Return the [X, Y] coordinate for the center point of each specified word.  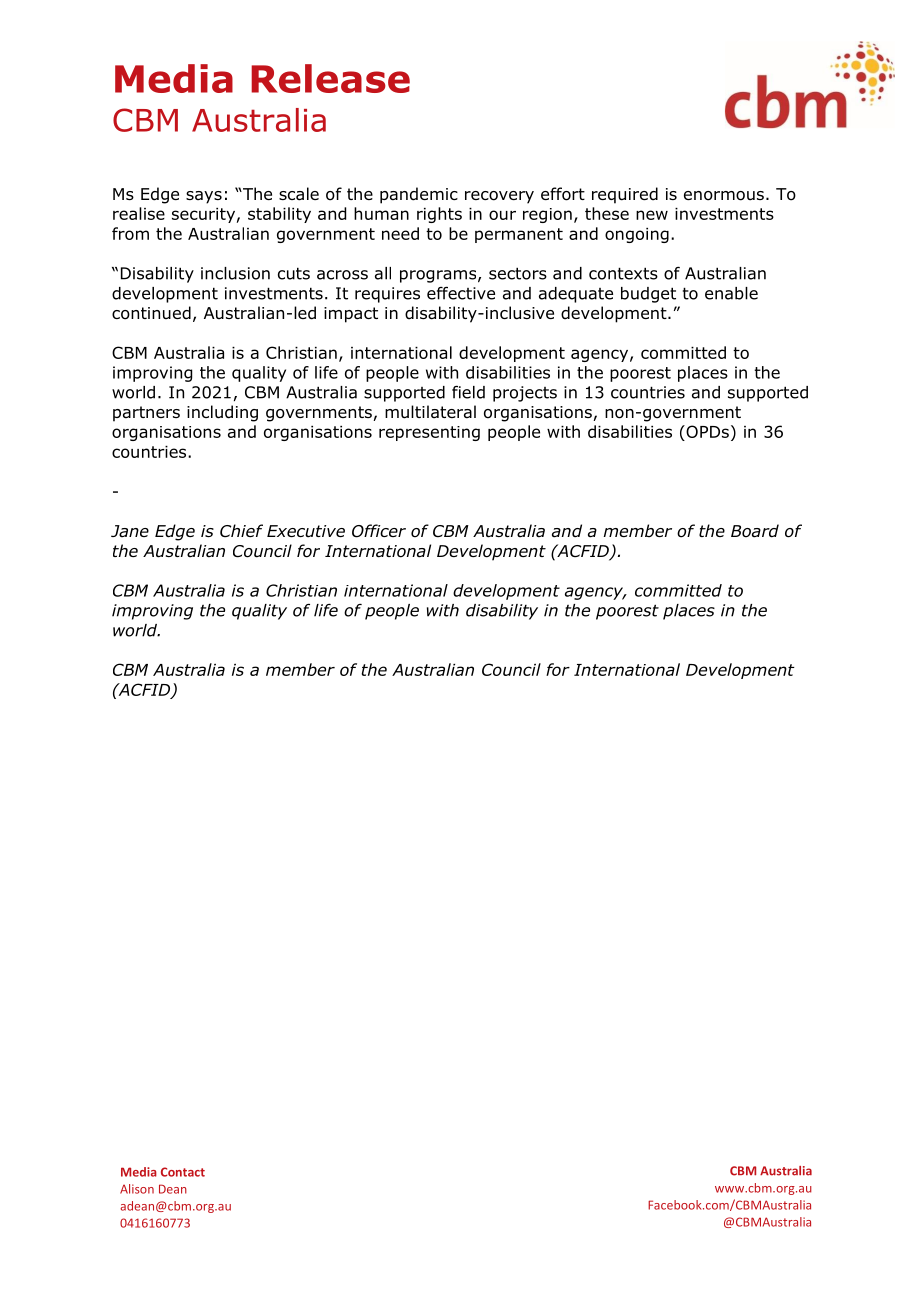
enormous [724, 196]
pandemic [419, 195]
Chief [241, 530]
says [204, 197]
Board [755, 531]
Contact [183, 1172]
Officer [379, 531]
